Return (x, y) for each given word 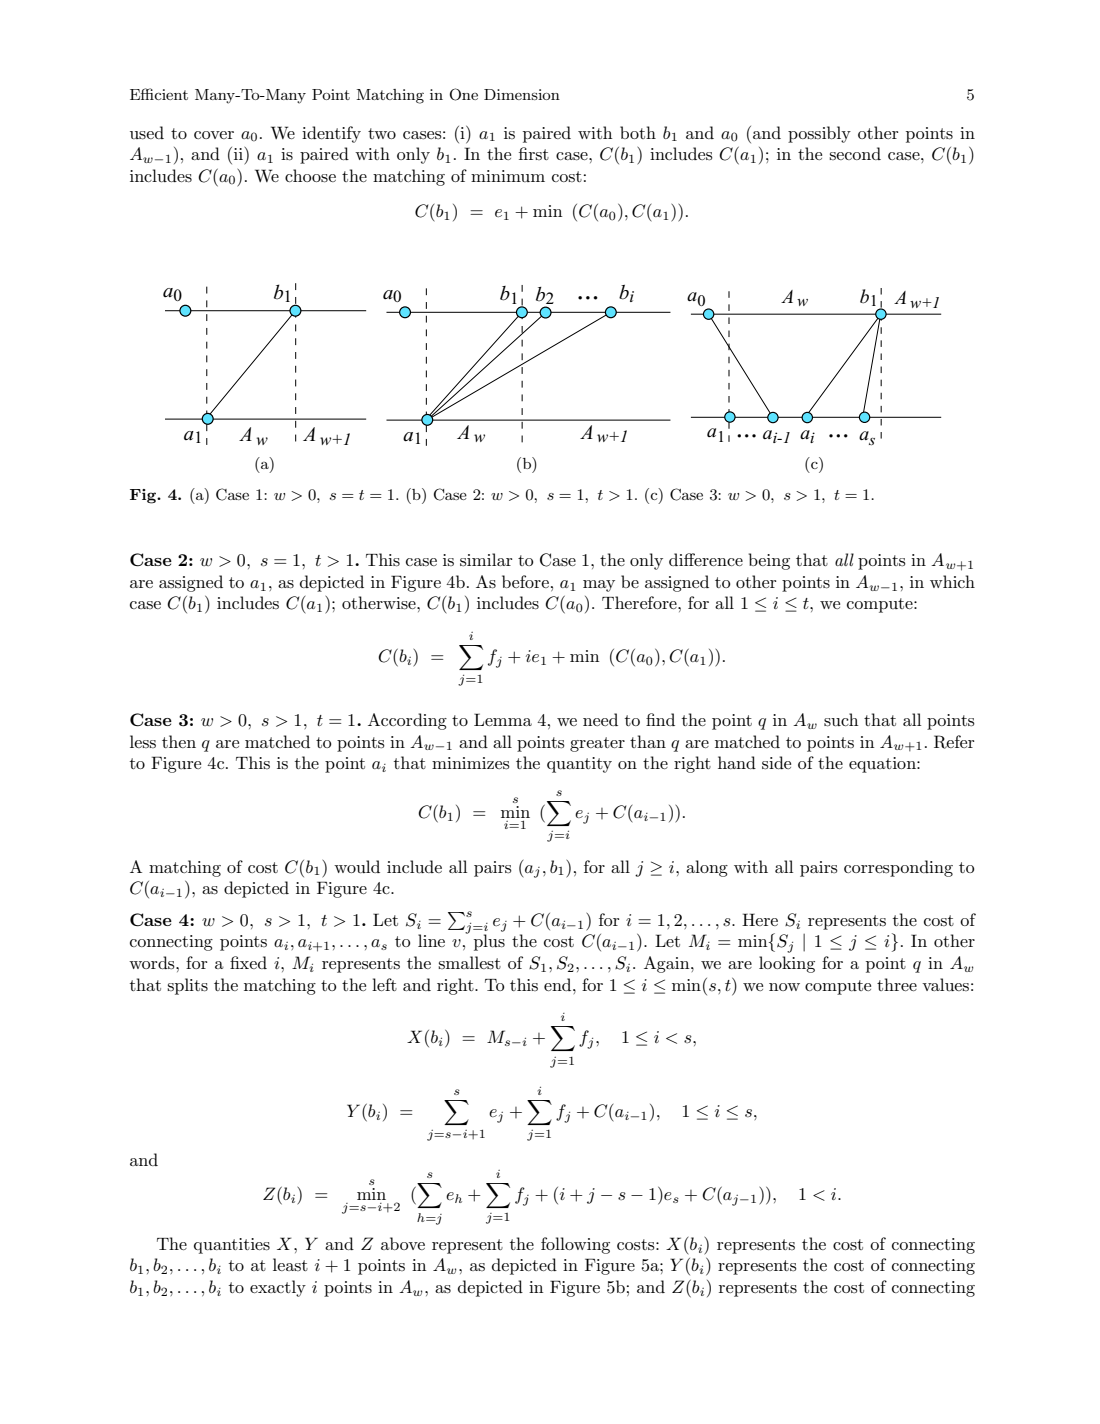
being (769, 561)
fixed (248, 962)
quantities (232, 1246)
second (855, 153)
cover (214, 135)
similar (486, 560)
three (897, 984)
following (575, 1245)
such (841, 720)
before (525, 581)
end (559, 984)
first (534, 153)
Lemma (503, 719)
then (179, 741)
